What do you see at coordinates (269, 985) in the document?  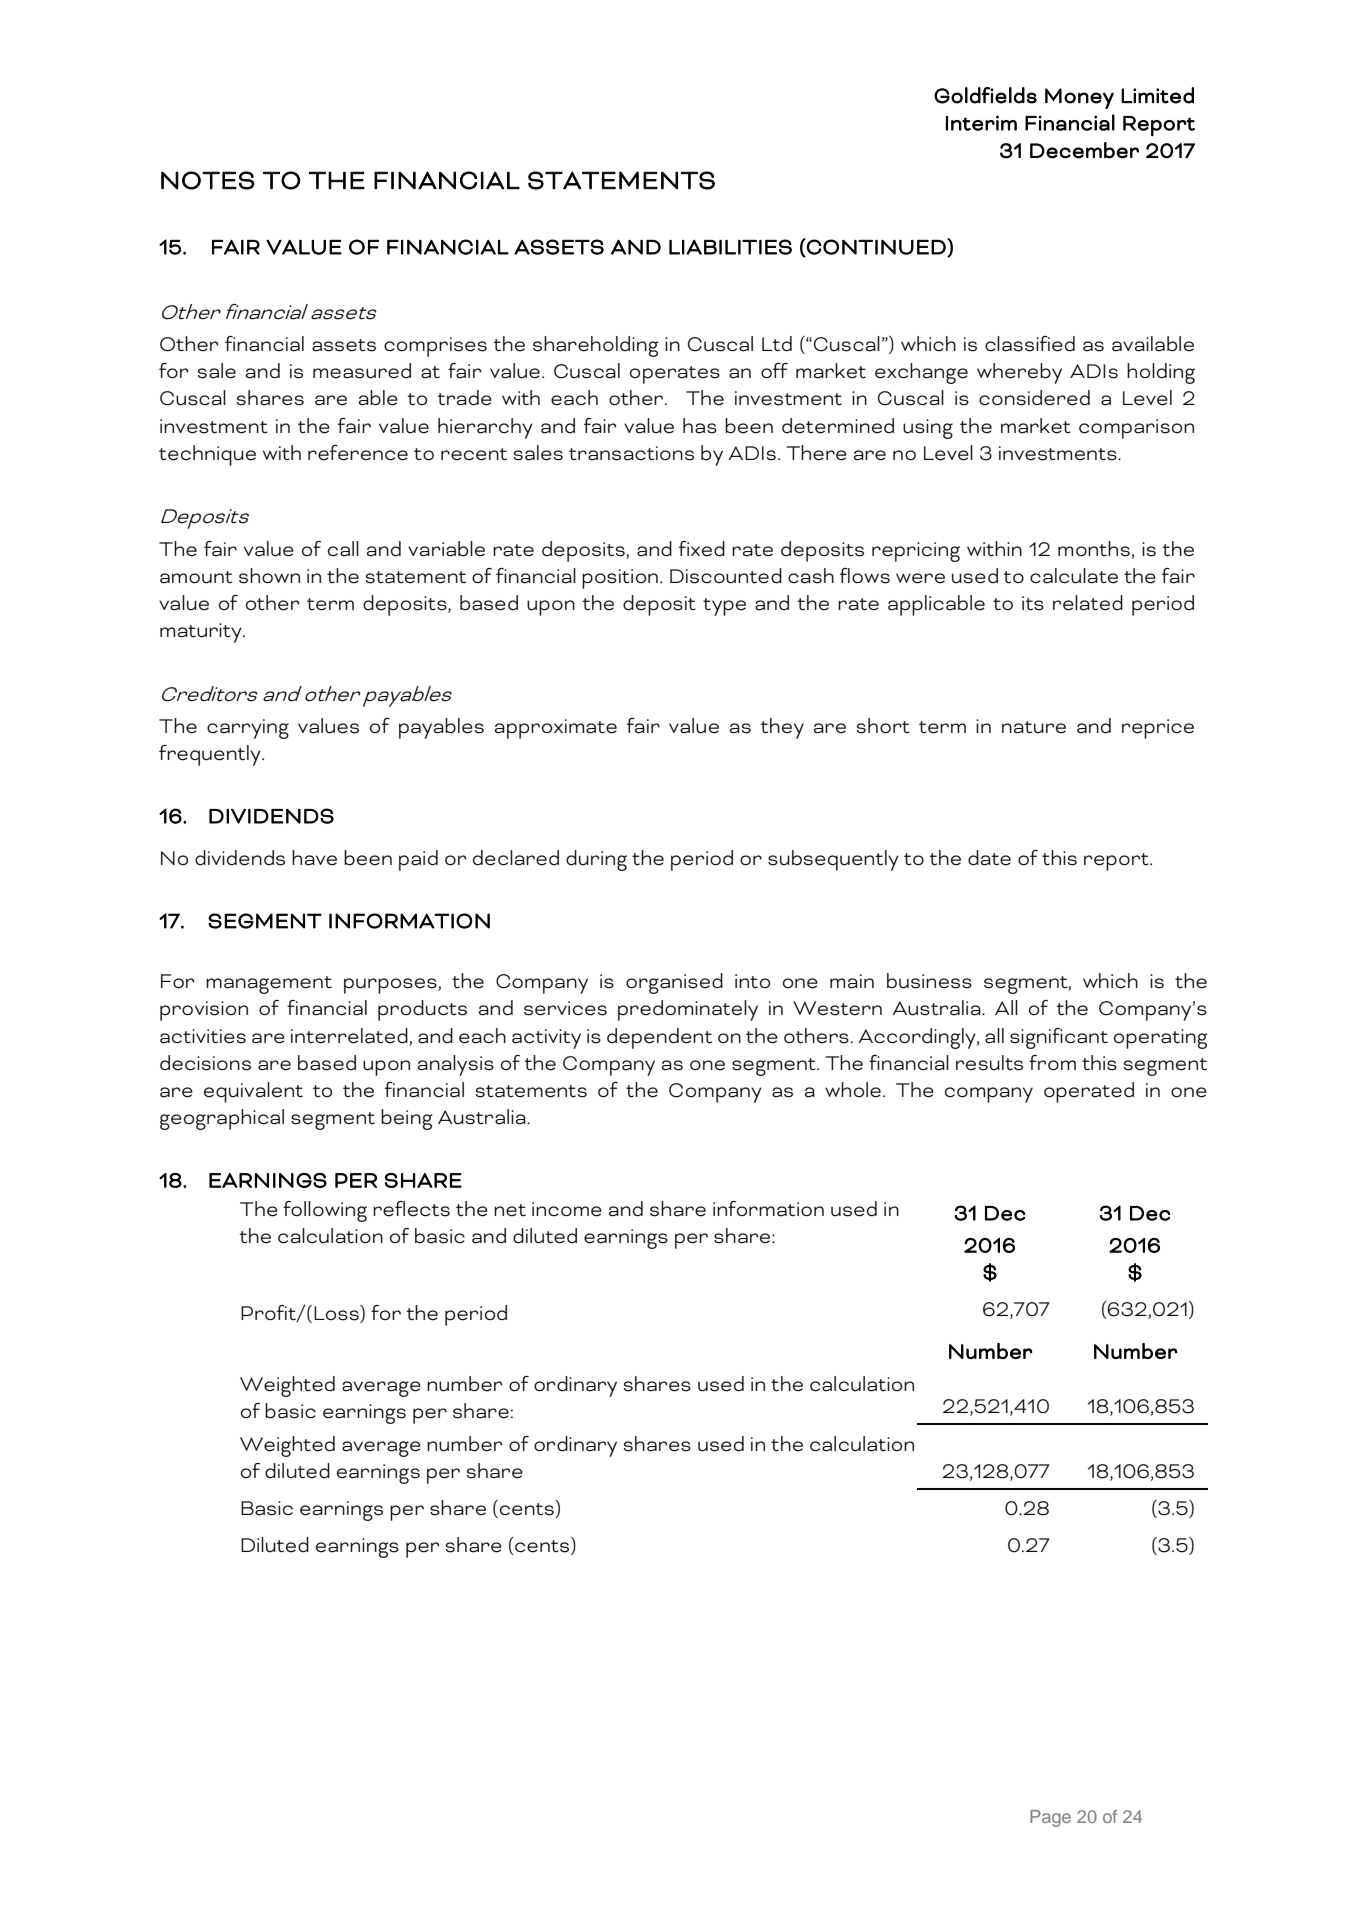 I see `management` at bounding box center [269, 985].
